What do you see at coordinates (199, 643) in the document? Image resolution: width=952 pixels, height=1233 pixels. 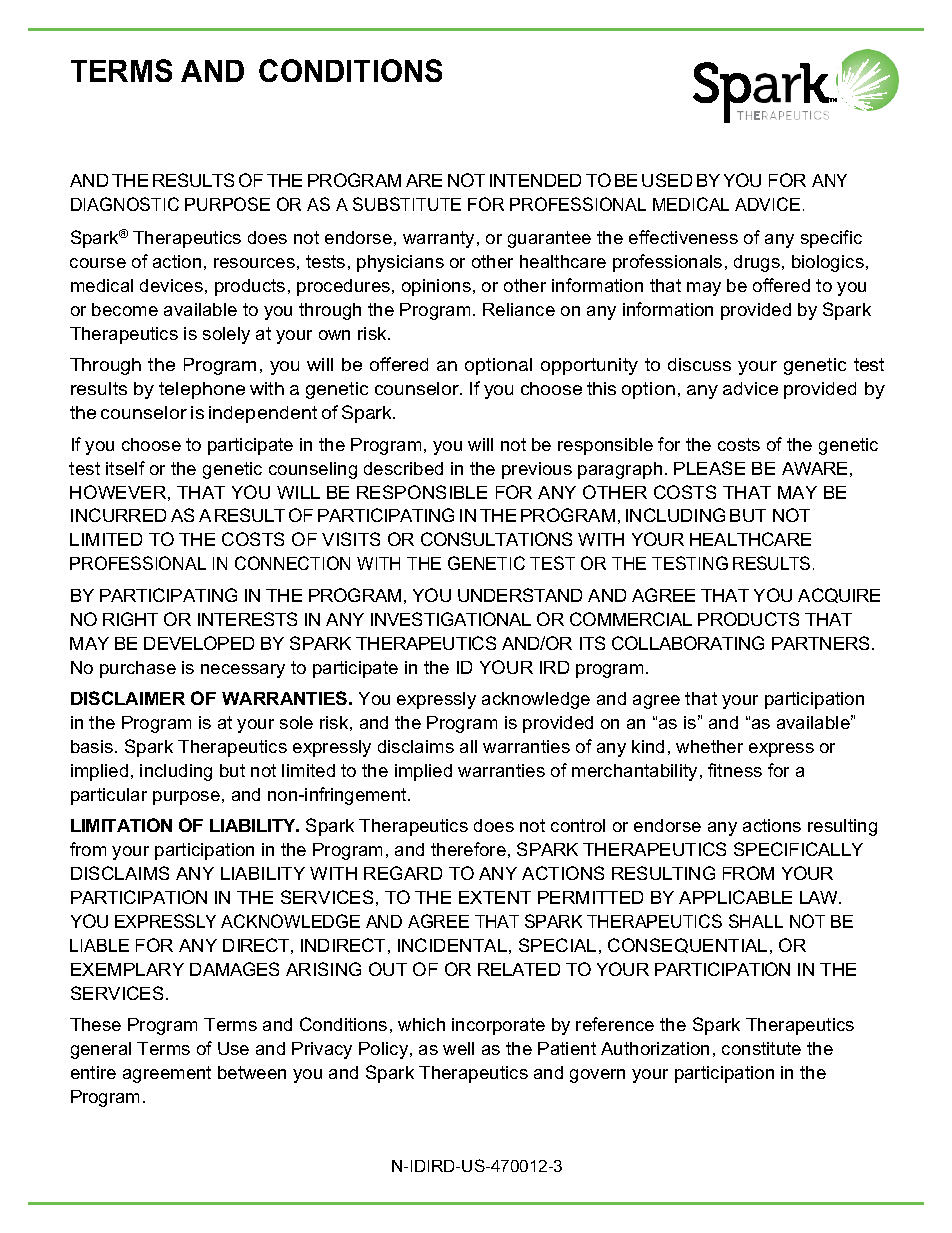 I see `DEVELOPED` at bounding box center [199, 643].
